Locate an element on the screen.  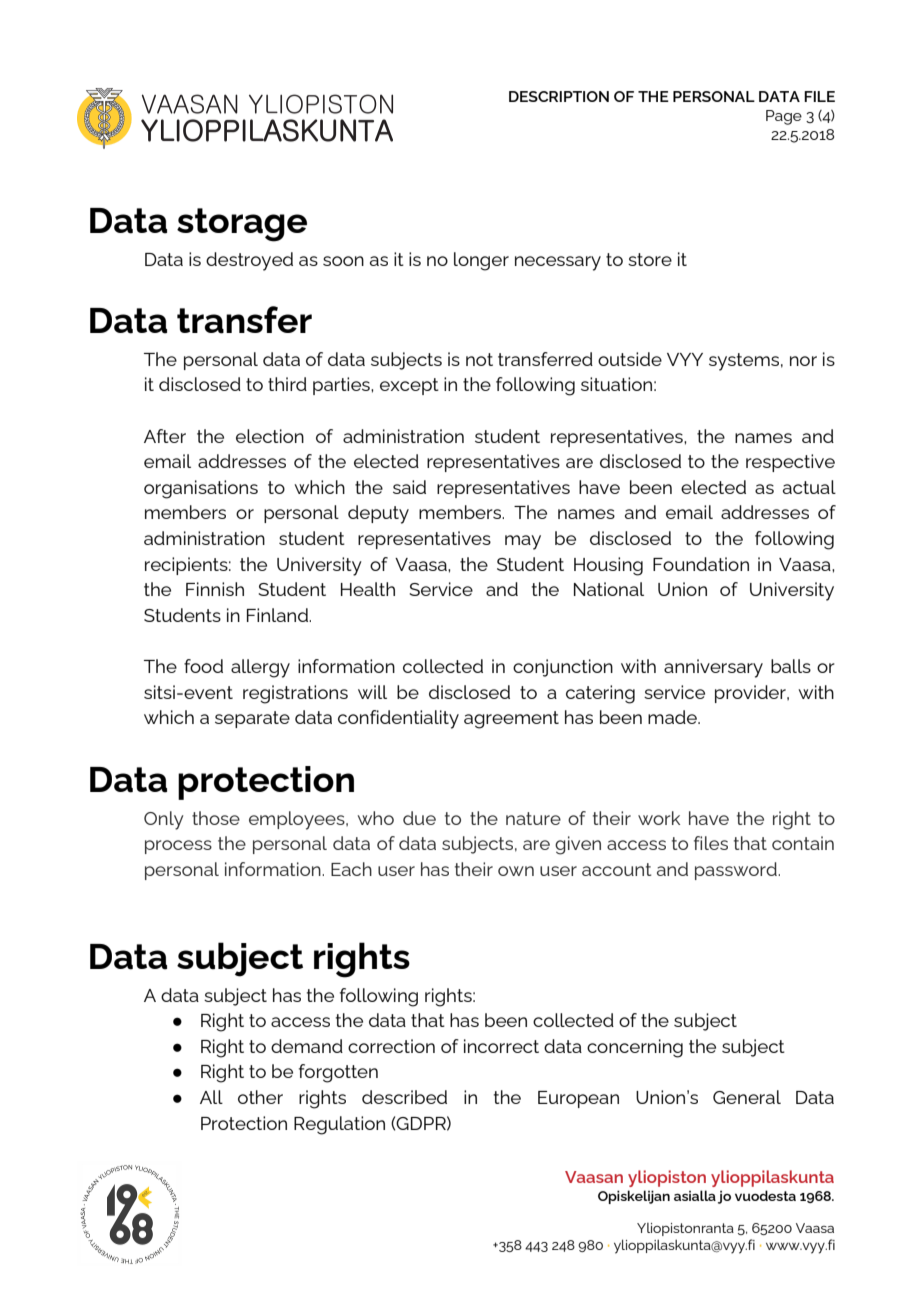
incorrect is located at coordinates (501, 1046).
